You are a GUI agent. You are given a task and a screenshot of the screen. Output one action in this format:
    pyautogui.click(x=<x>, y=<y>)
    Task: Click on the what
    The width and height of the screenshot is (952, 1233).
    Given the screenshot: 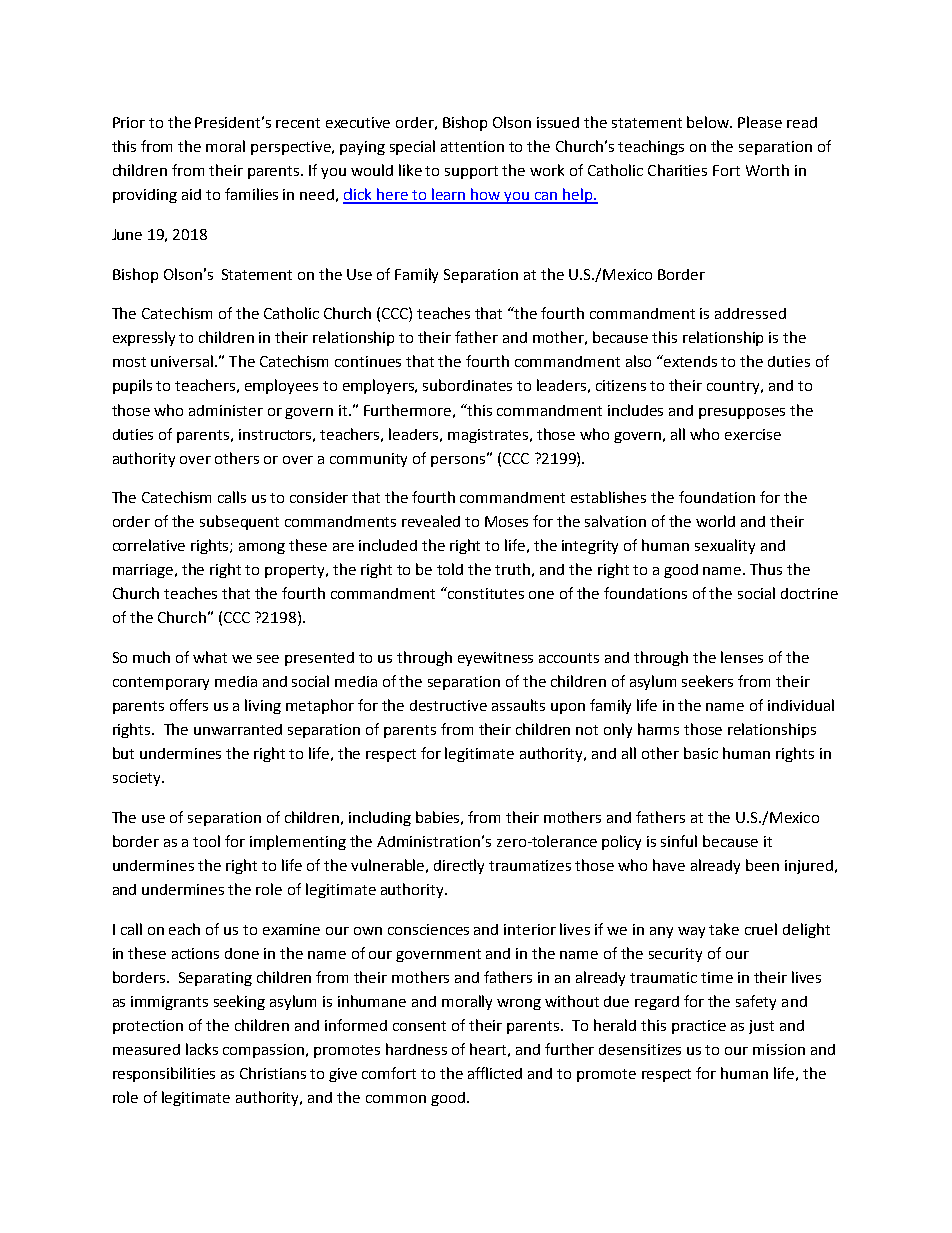 What is the action you would take?
    pyautogui.click(x=210, y=657)
